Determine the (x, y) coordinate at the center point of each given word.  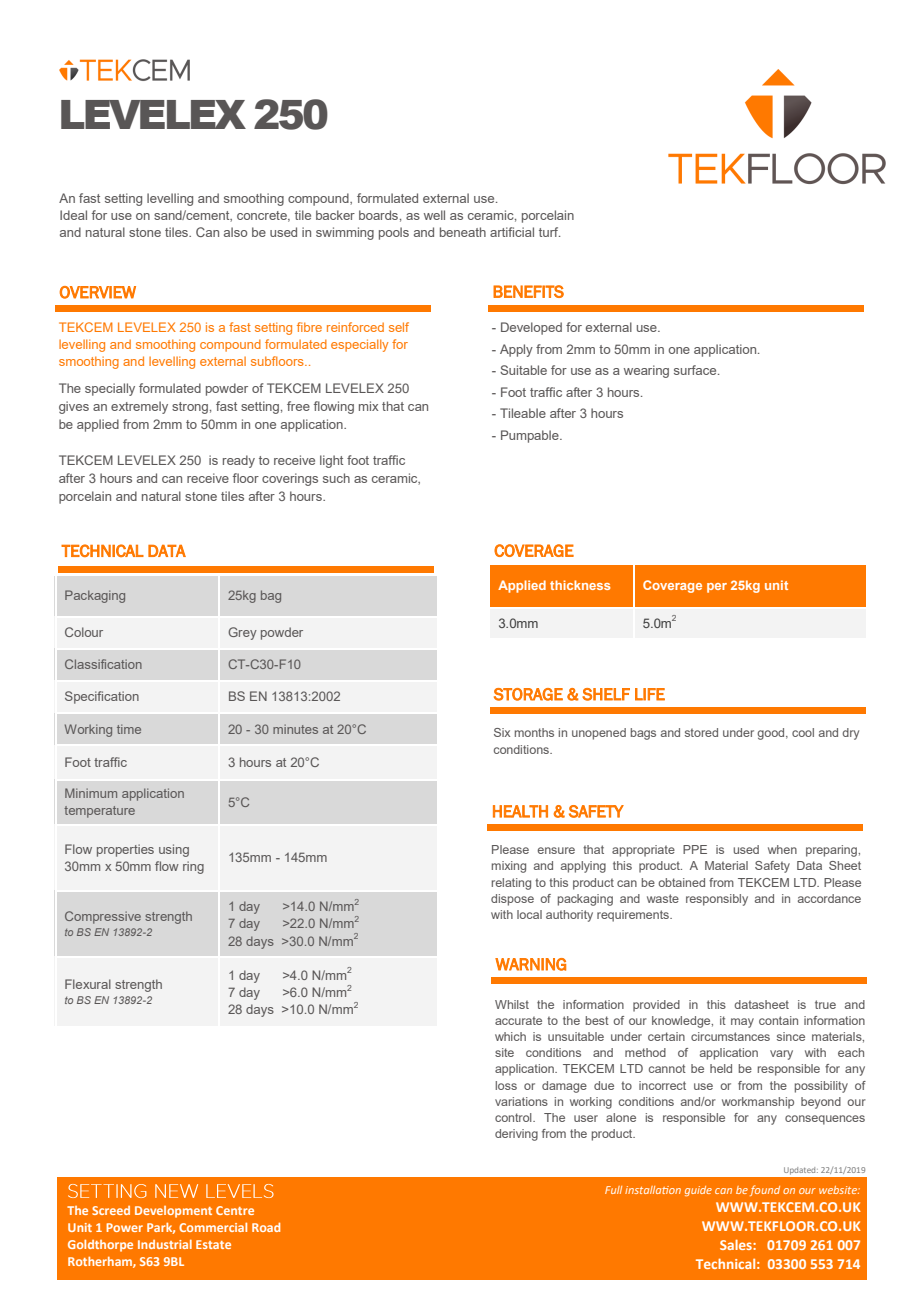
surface (696, 370)
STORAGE (528, 694)
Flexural (88, 984)
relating (511, 884)
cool (803, 732)
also (235, 232)
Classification (103, 664)
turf (550, 232)
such (336, 478)
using (174, 850)
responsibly (717, 900)
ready (239, 461)
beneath (463, 232)
